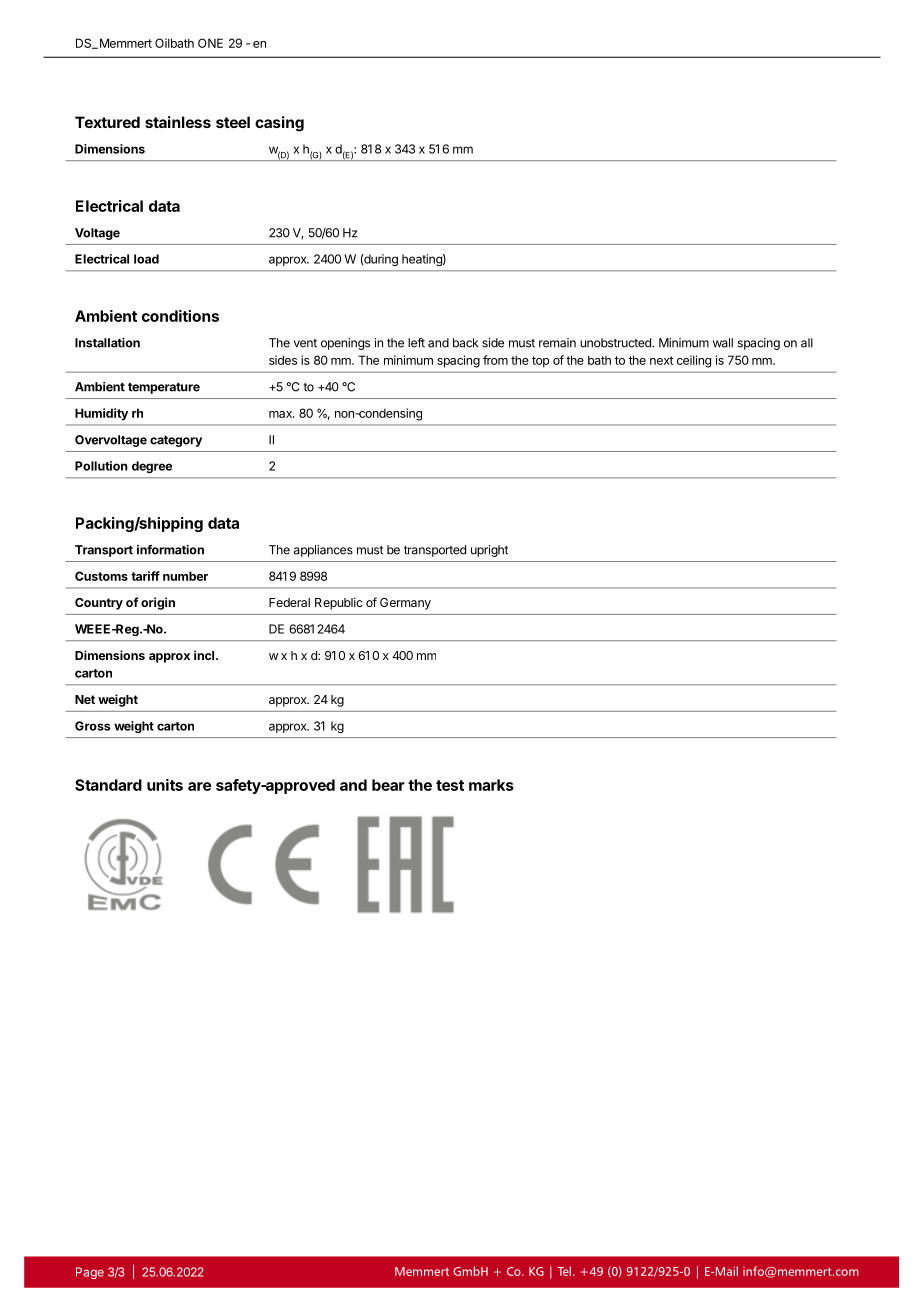 Image resolution: width=924 pixels, height=1308 pixels. I want to click on left, so click(416, 343).
